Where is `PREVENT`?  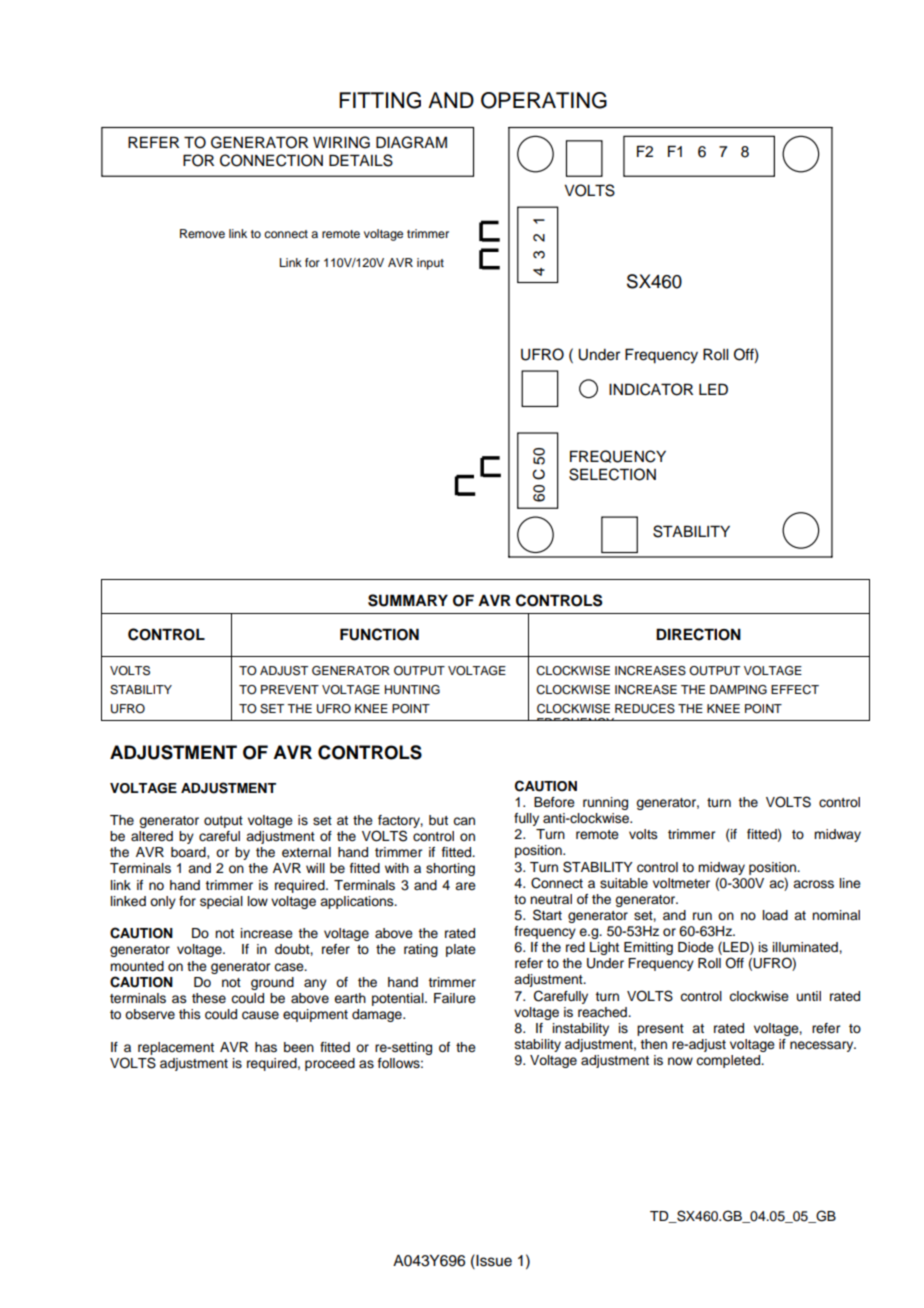 PREVENT is located at coordinates (290, 689).
